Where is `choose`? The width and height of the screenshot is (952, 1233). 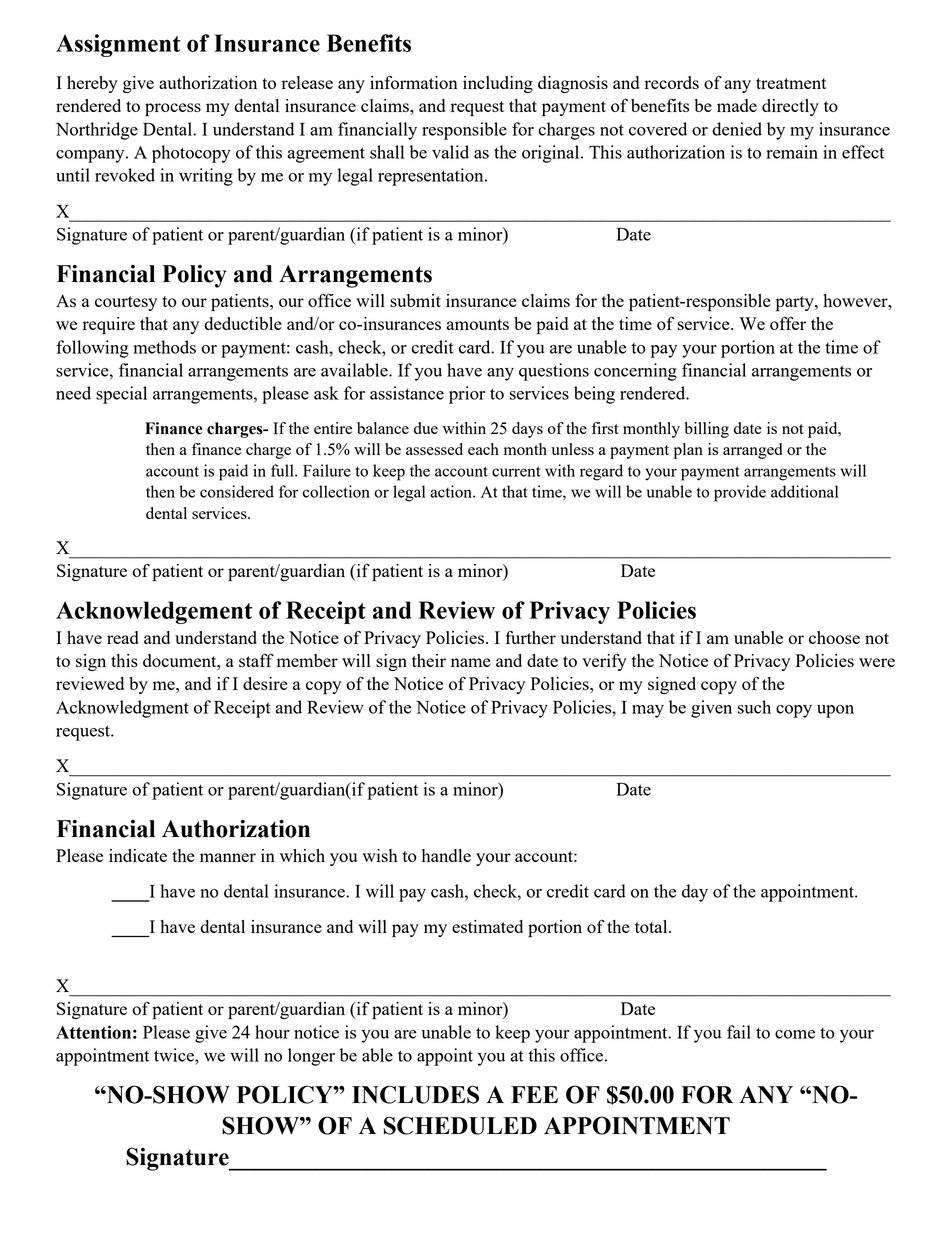 choose is located at coordinates (834, 637).
